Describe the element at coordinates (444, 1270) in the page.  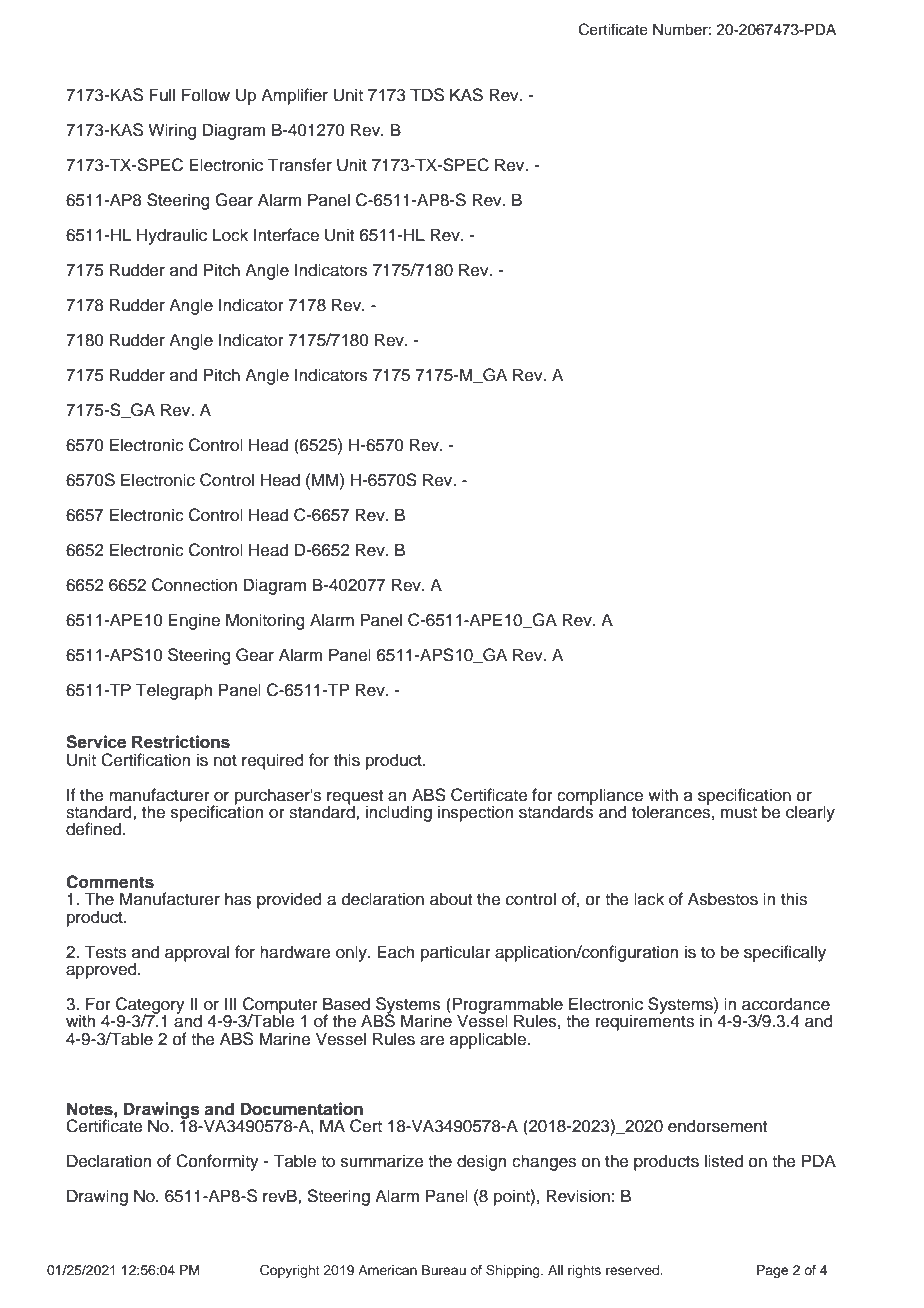
I see `Bureau` at that location.
